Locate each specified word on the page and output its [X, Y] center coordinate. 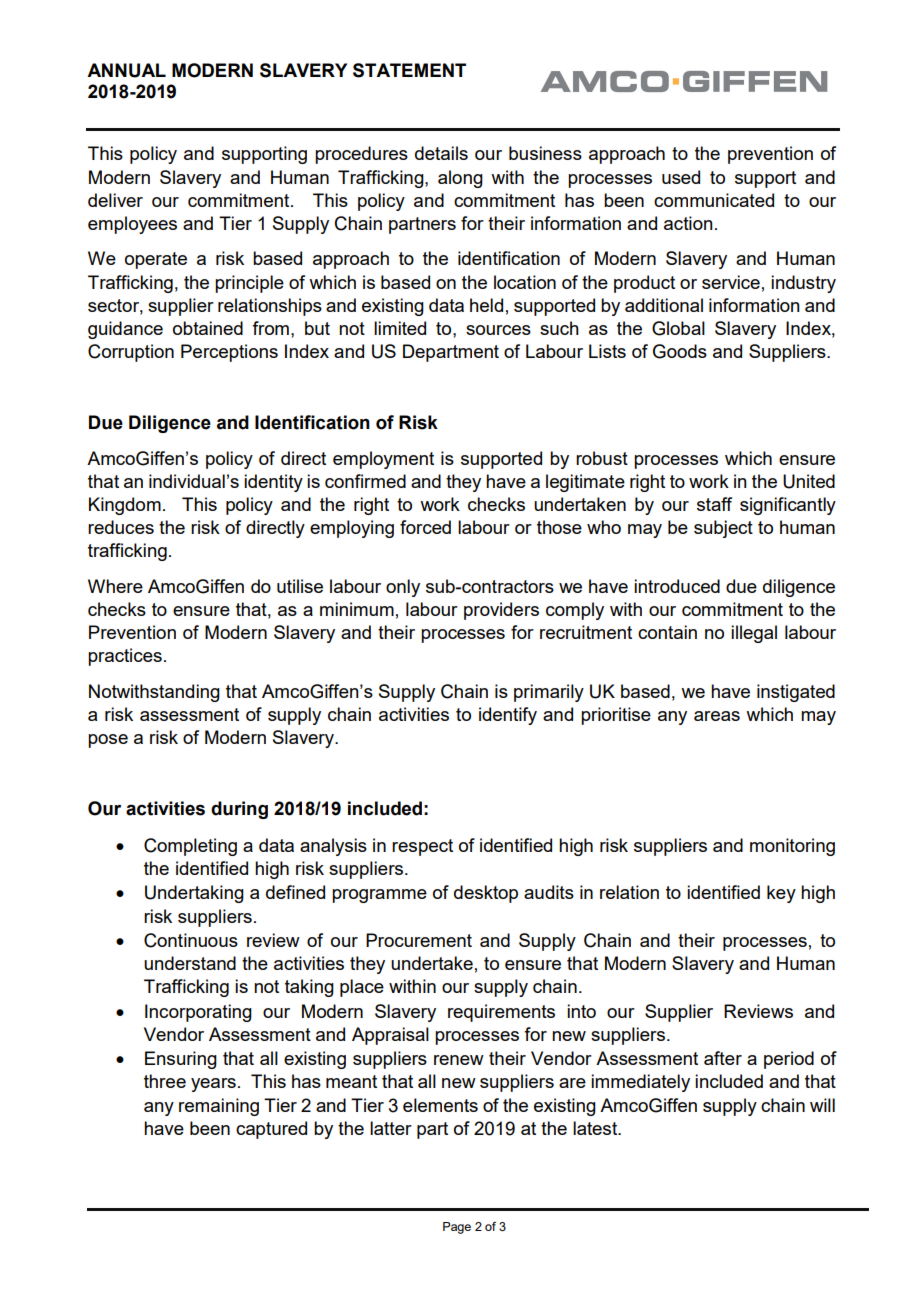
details [441, 153]
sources [498, 330]
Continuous [191, 940]
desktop [486, 894]
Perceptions [229, 353]
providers [501, 611]
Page [457, 1228]
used [681, 177]
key [781, 894]
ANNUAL [126, 70]
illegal [754, 634]
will [822, 1105]
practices [125, 657]
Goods [680, 351]
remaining [219, 1107]
